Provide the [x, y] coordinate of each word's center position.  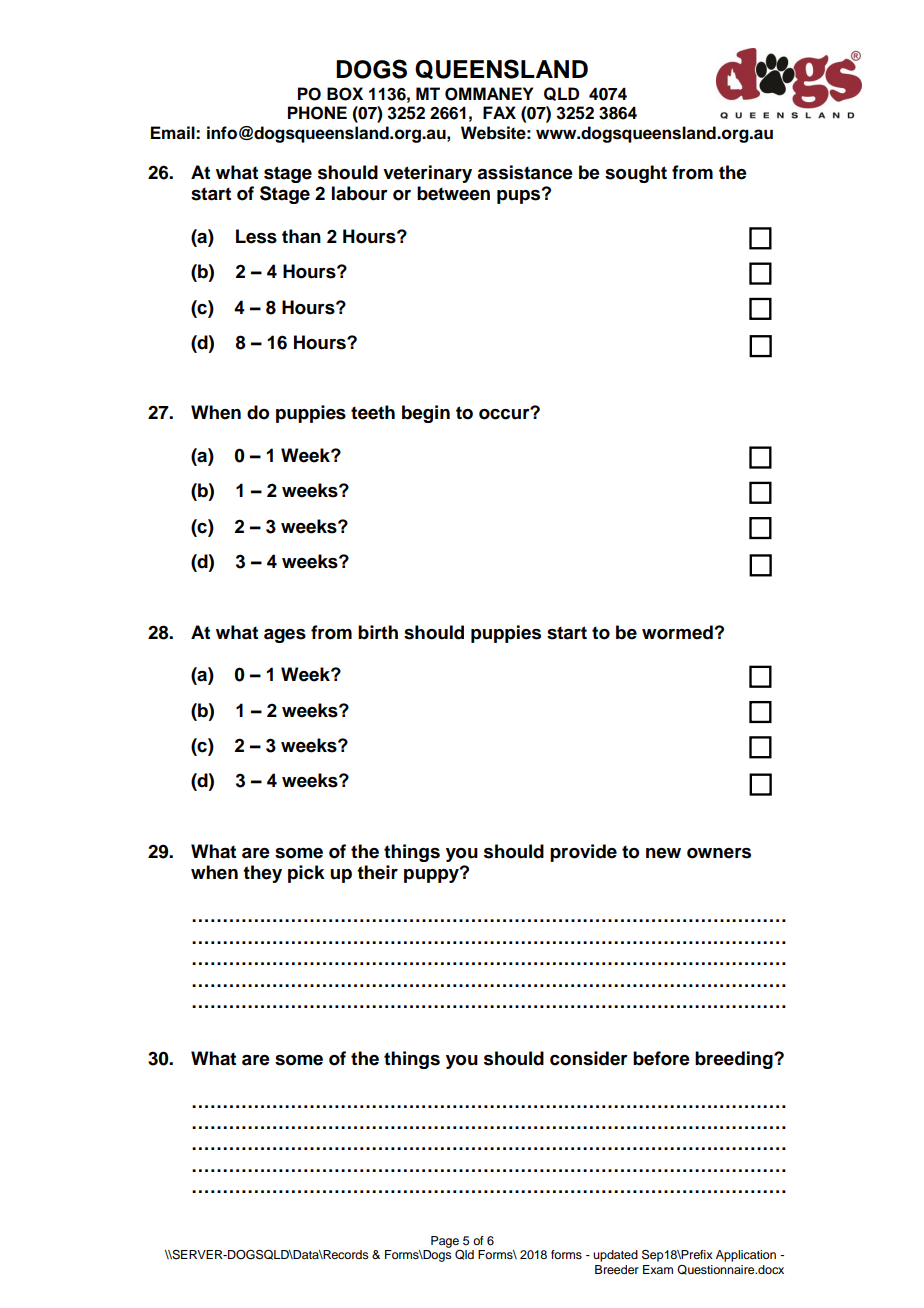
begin [426, 414]
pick [306, 874]
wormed [677, 632]
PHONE [317, 113]
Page [445, 1242]
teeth [373, 412]
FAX [499, 112]
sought [636, 174]
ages [285, 636]
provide [583, 853]
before [661, 1058]
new [663, 853]
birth [378, 632]
